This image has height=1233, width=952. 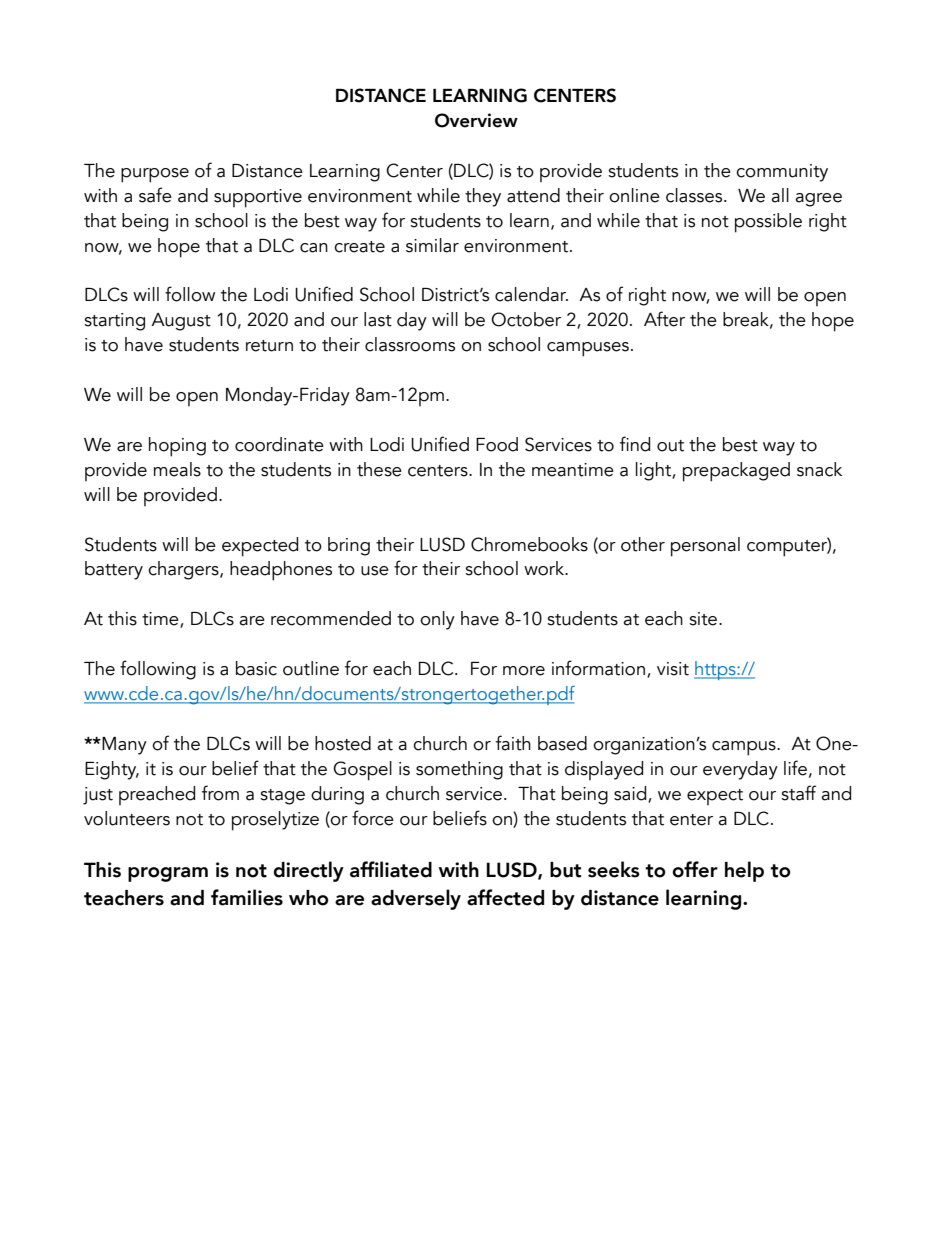 What do you see at coordinates (744, 871) in the image?
I see `help` at bounding box center [744, 871].
